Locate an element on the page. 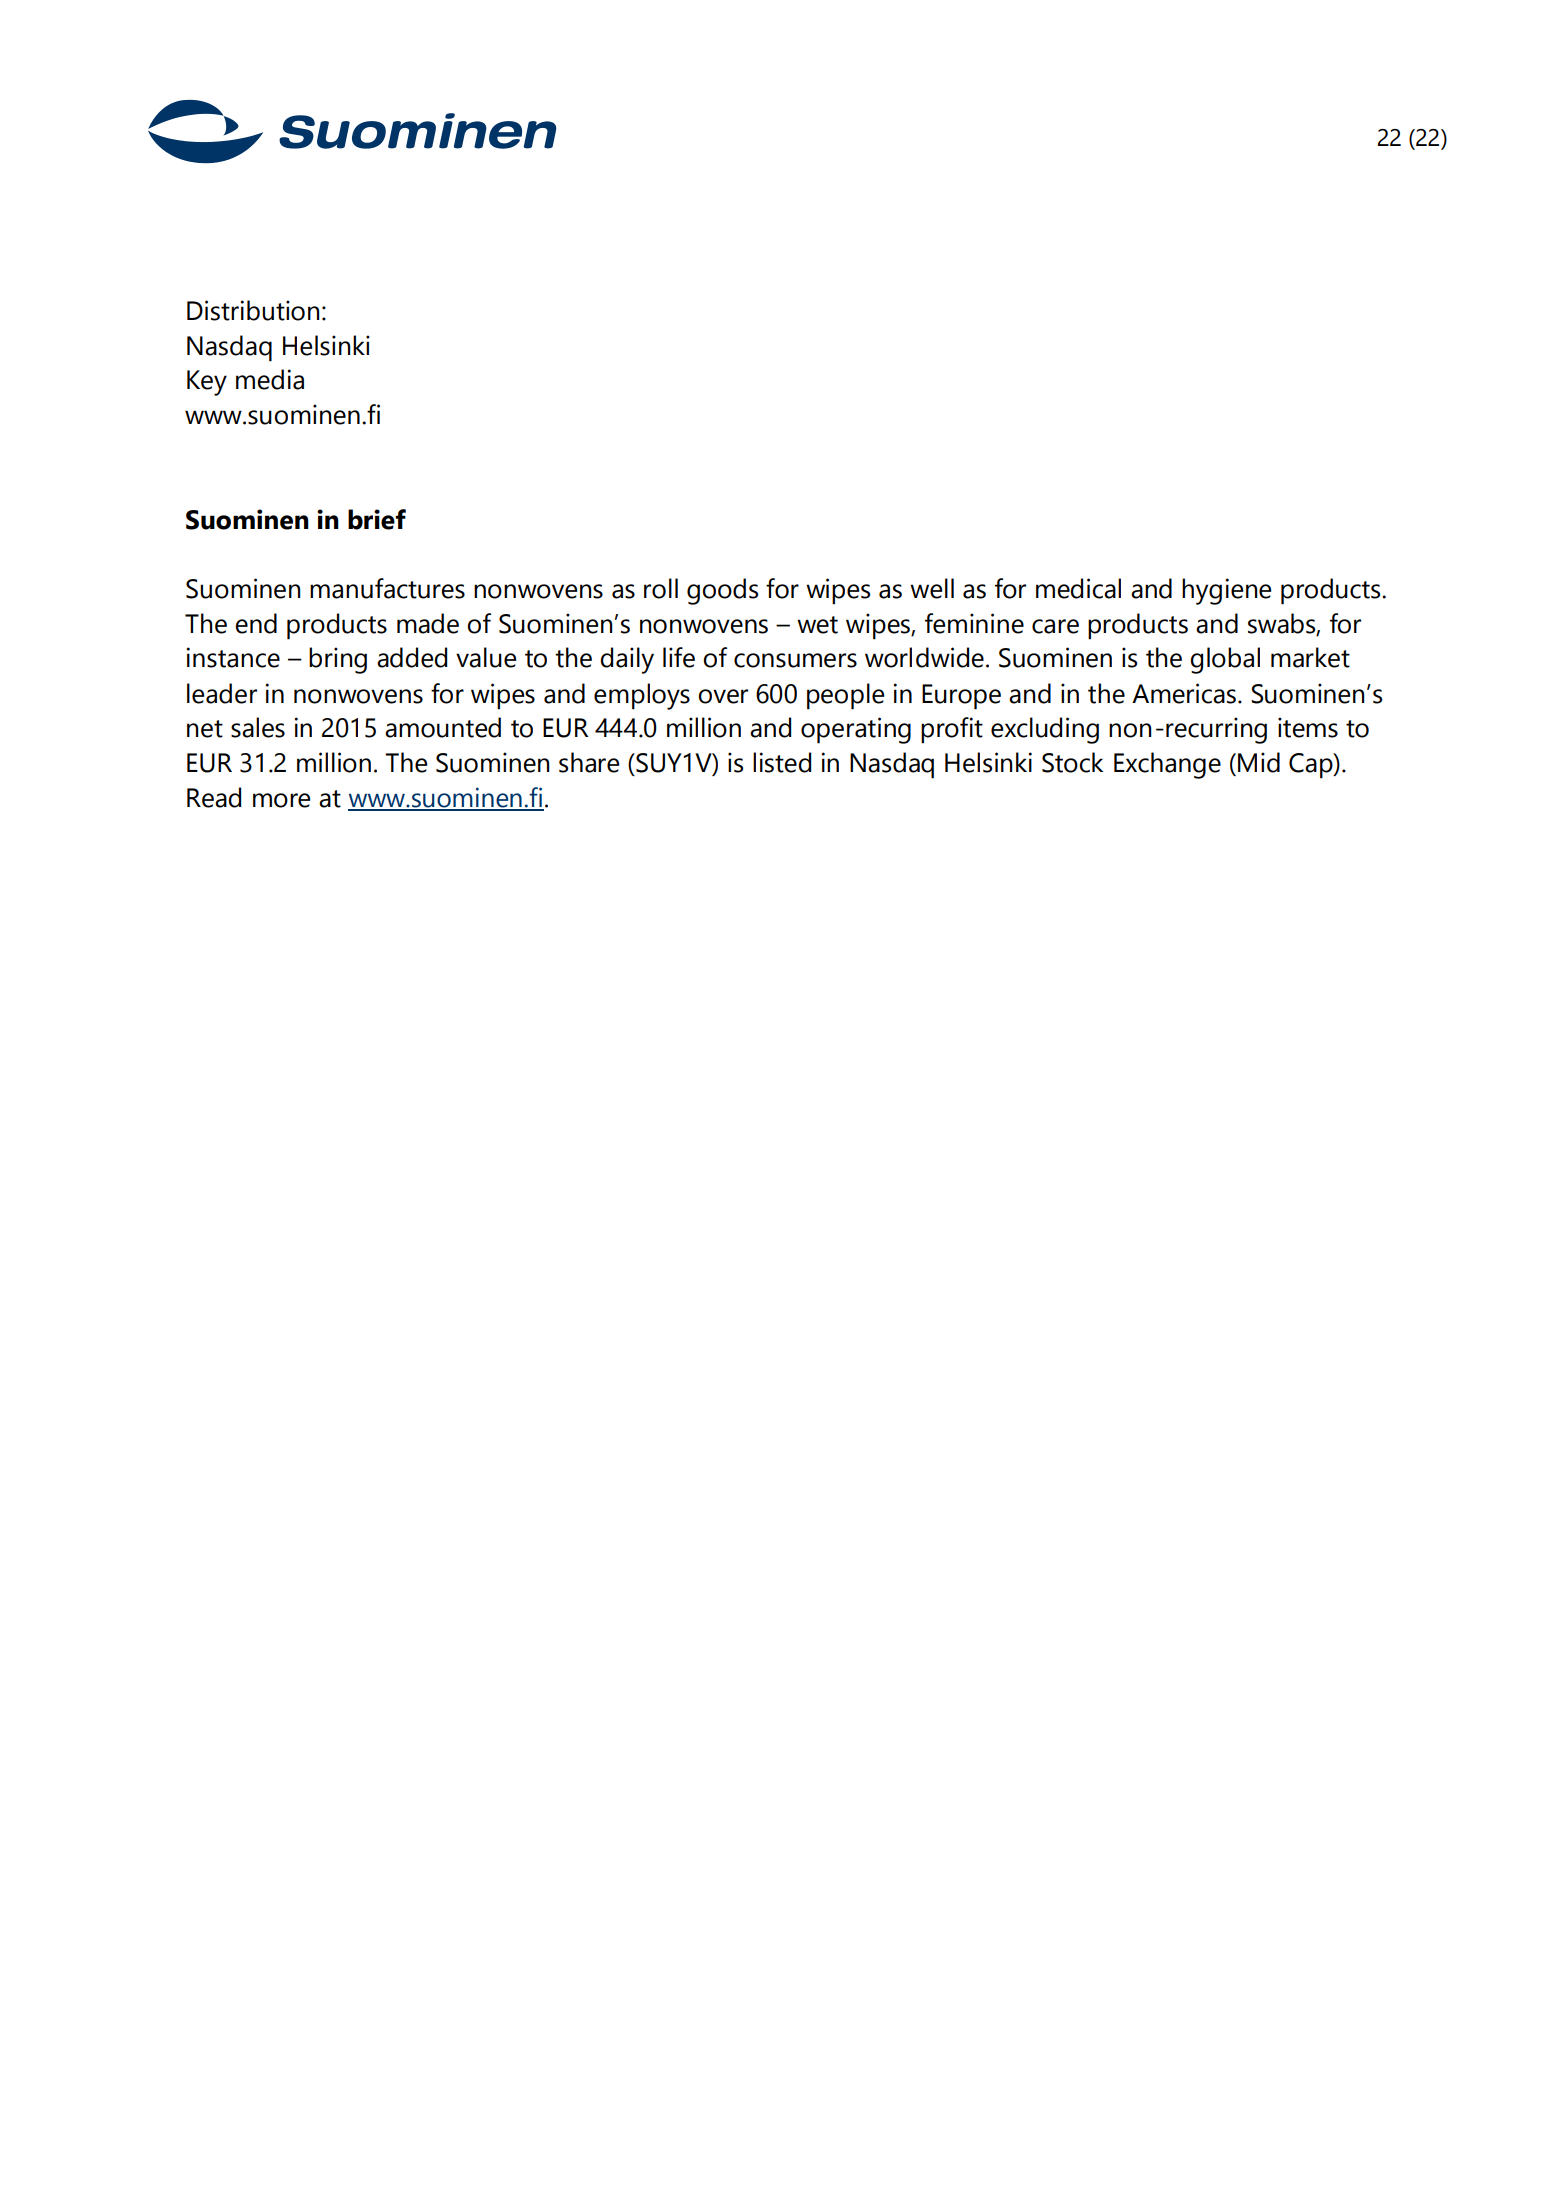 The width and height of the image is (1557, 2202). brief is located at coordinates (377, 519).
